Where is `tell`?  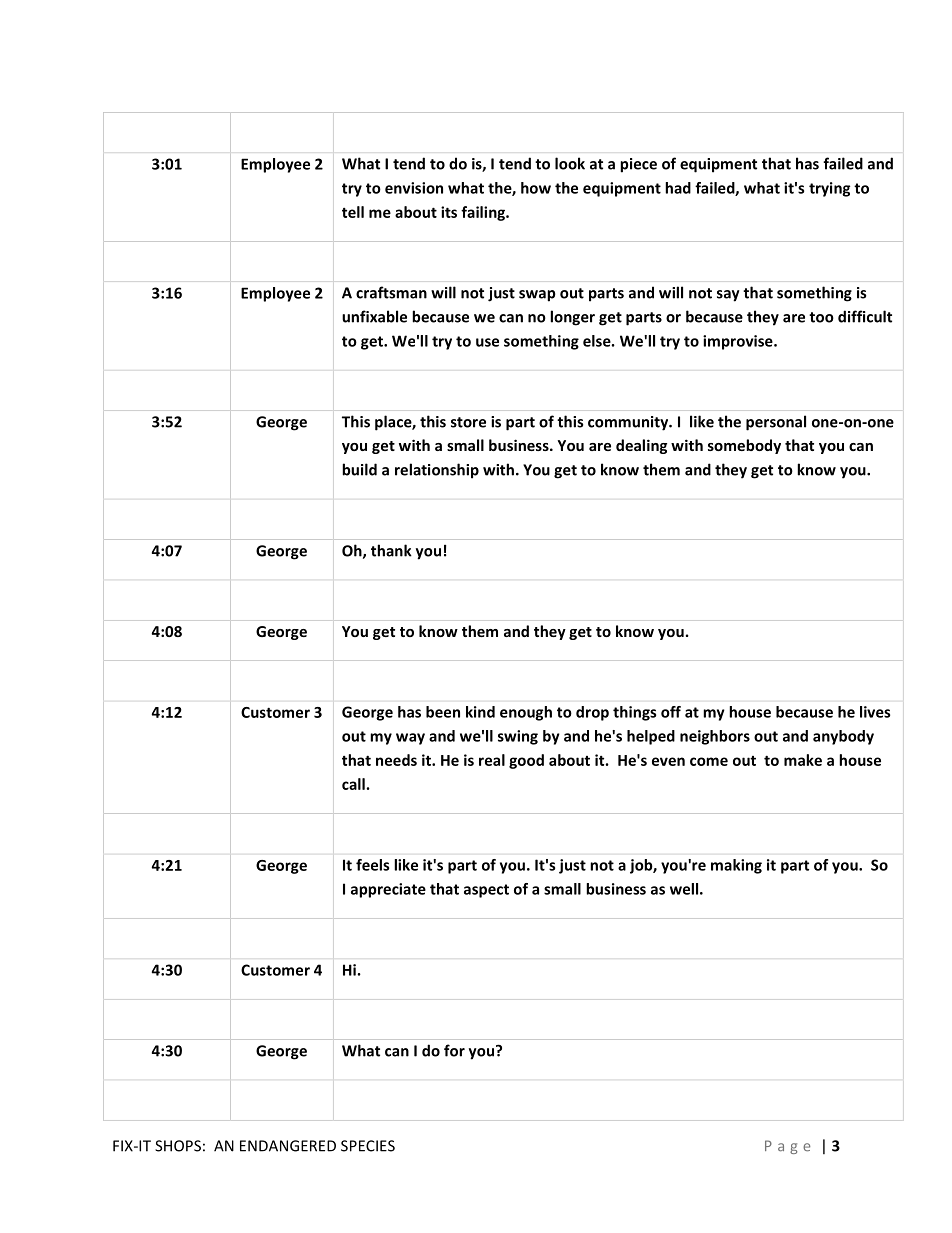 tell is located at coordinates (353, 212).
